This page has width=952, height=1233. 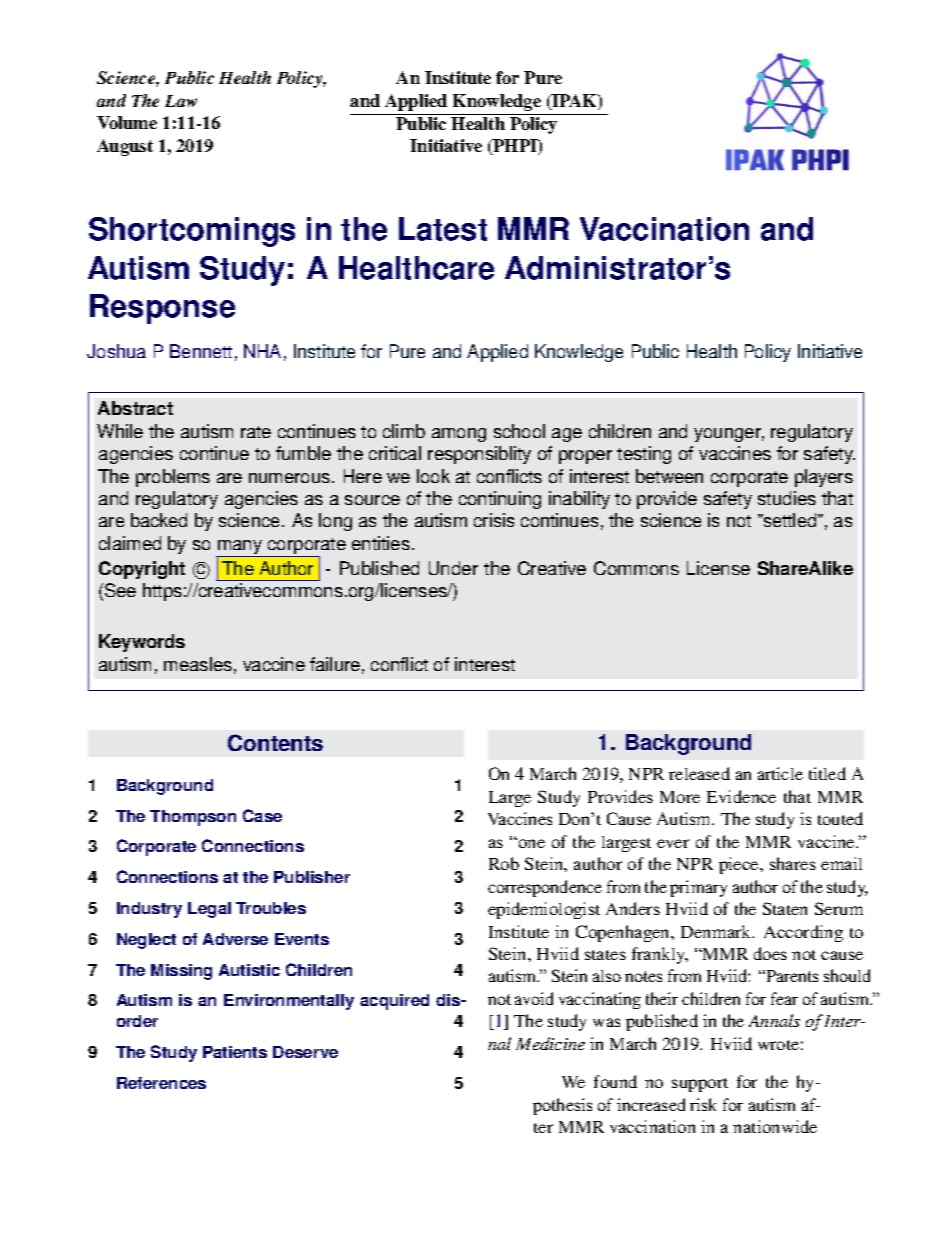 I want to click on studies, so click(x=787, y=498).
